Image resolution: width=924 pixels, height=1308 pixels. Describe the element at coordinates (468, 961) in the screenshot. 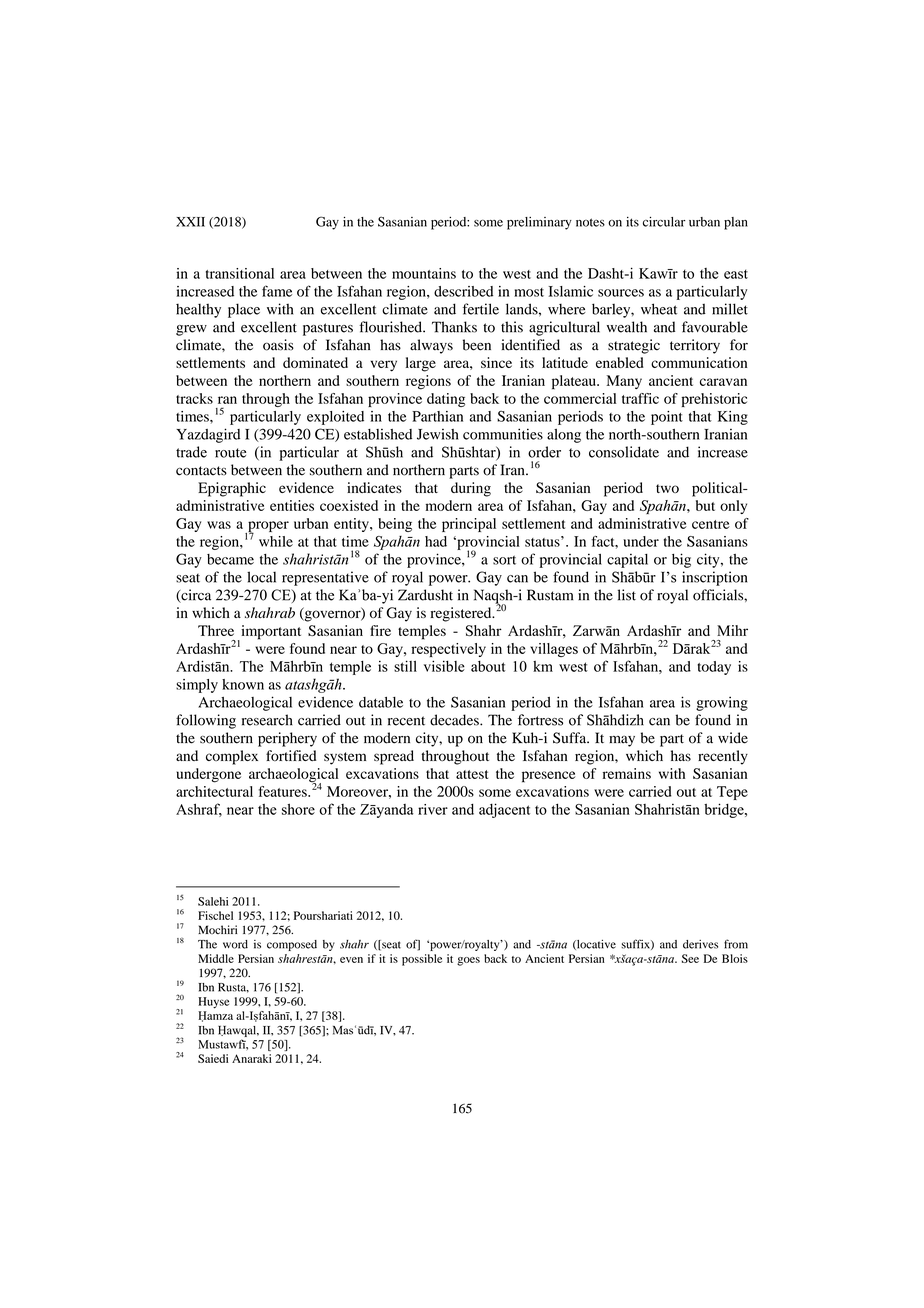

I see `goes` at that location.
